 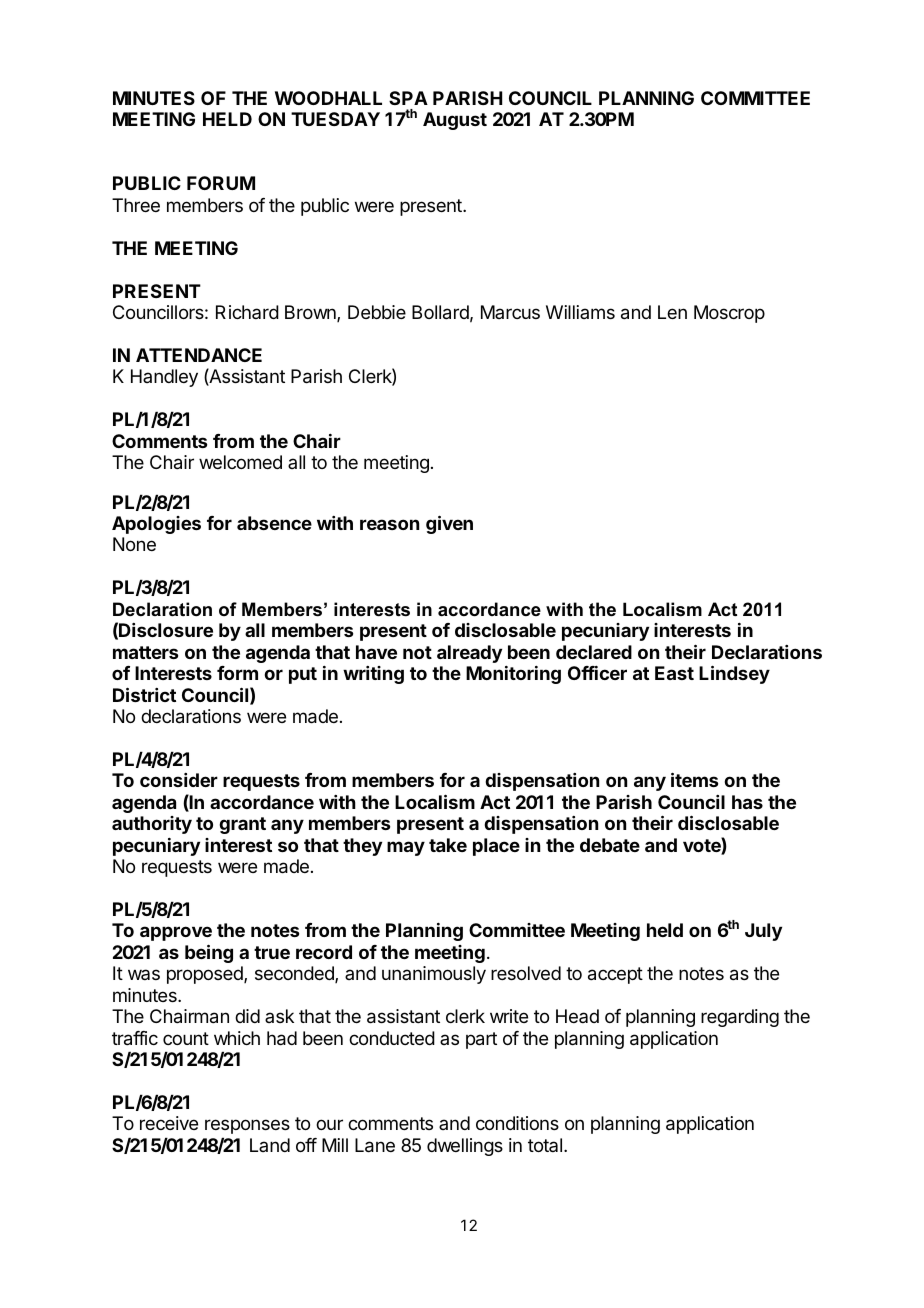 I want to click on welcomed, so click(x=240, y=462).
